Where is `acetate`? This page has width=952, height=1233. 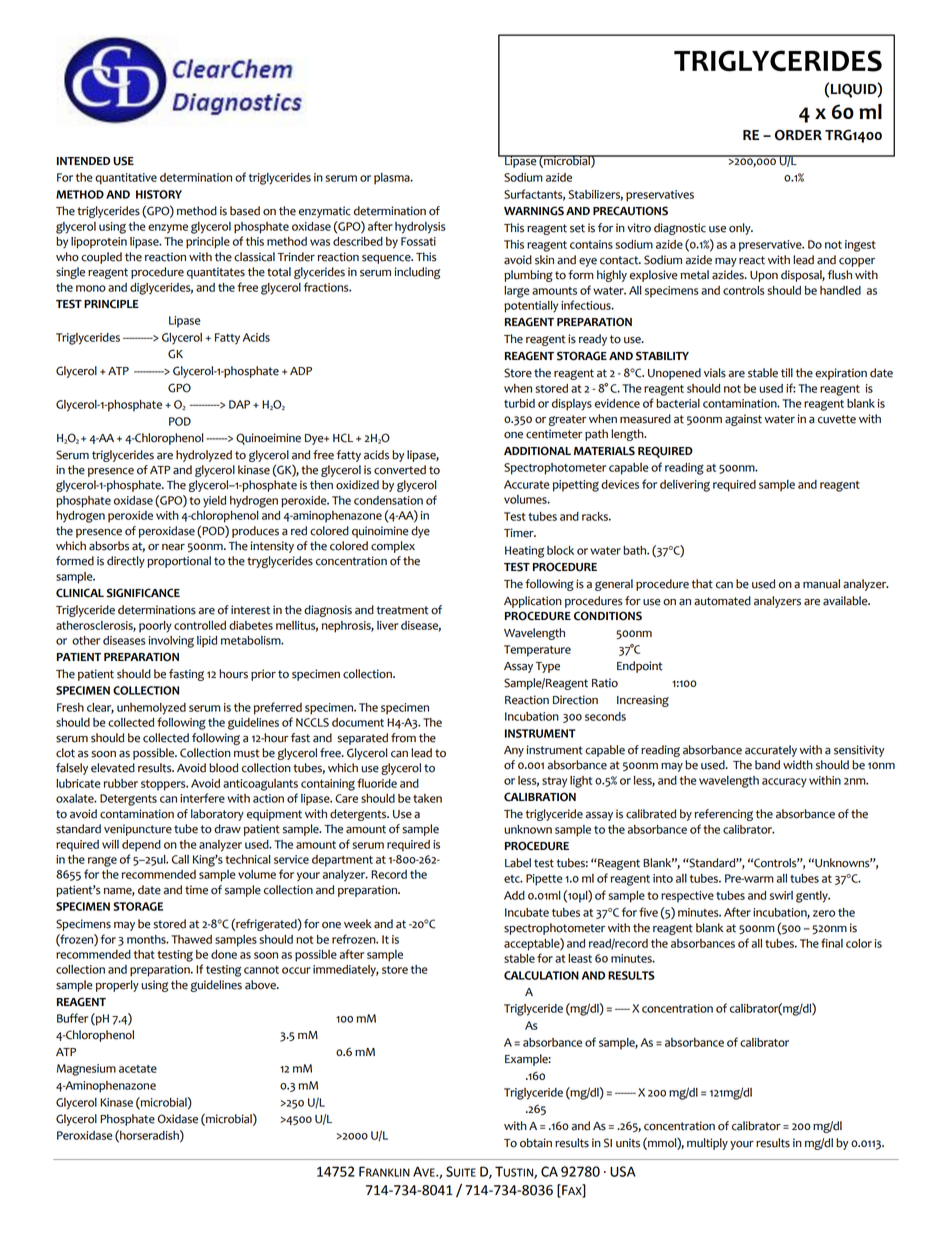
acetate is located at coordinates (138, 1069).
